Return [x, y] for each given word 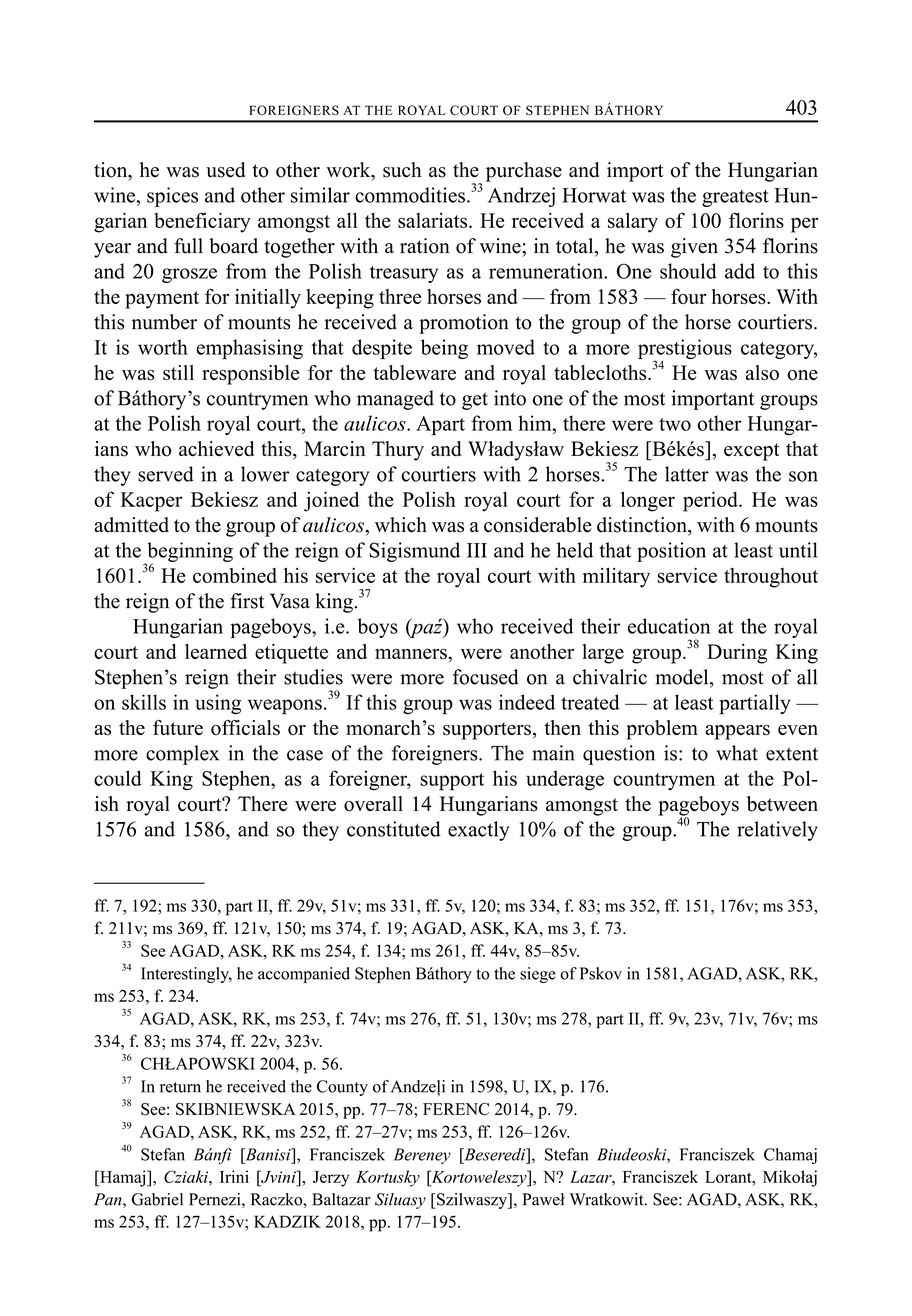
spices [172, 197]
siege [538, 975]
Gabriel [157, 1199]
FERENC [456, 1109]
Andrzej [521, 197]
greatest [735, 198]
